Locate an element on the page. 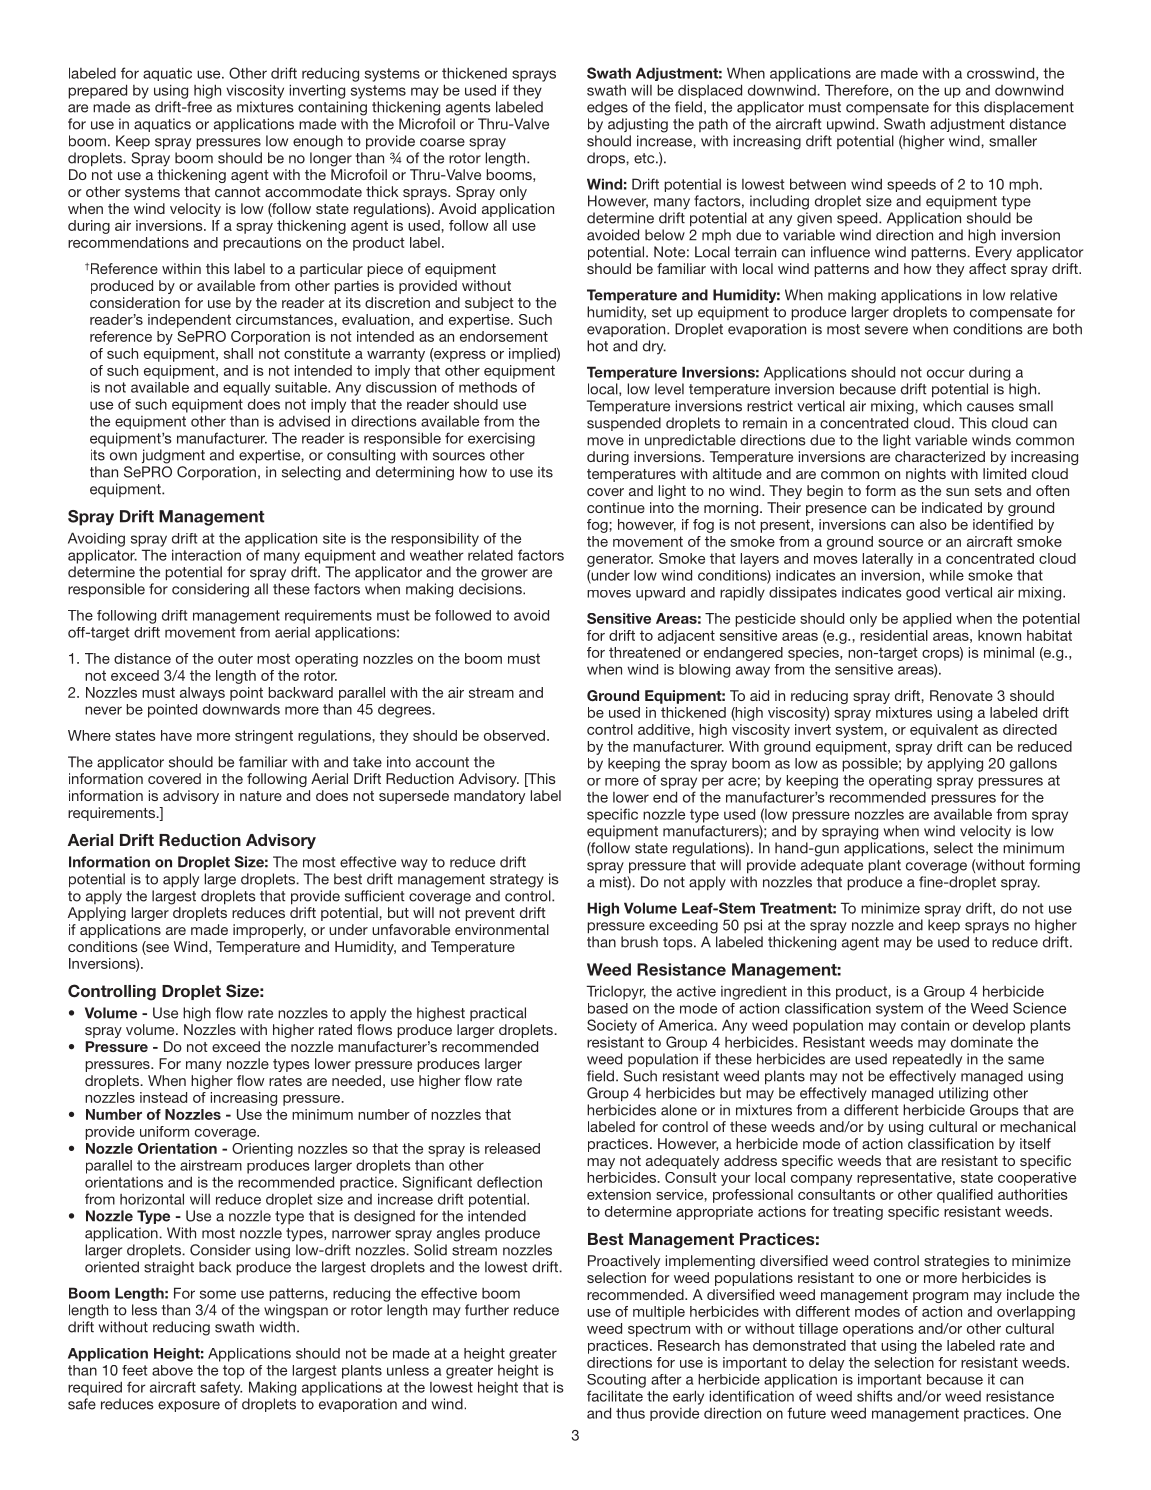  cannot is located at coordinates (238, 192).
